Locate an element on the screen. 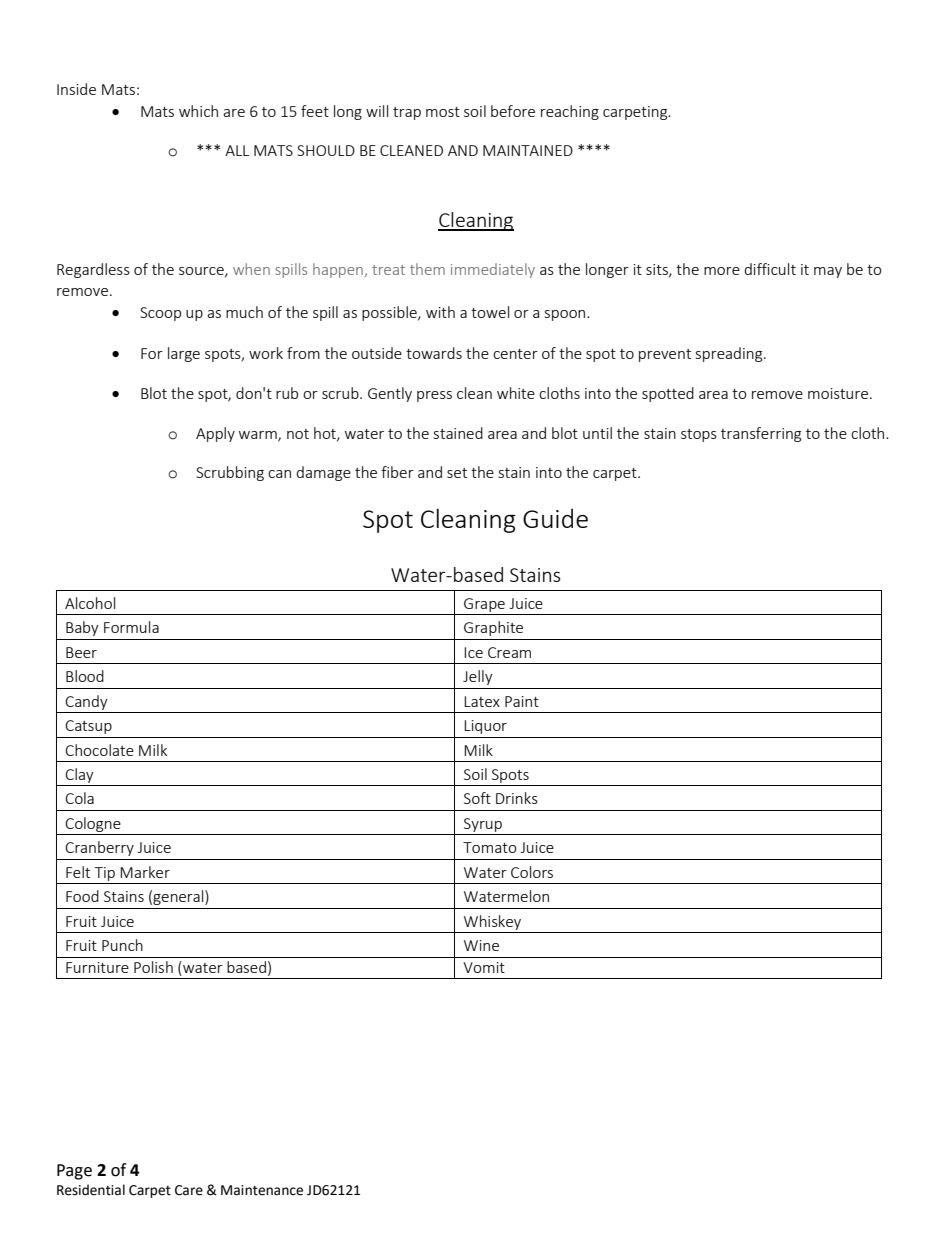  Colors is located at coordinates (532, 872).
